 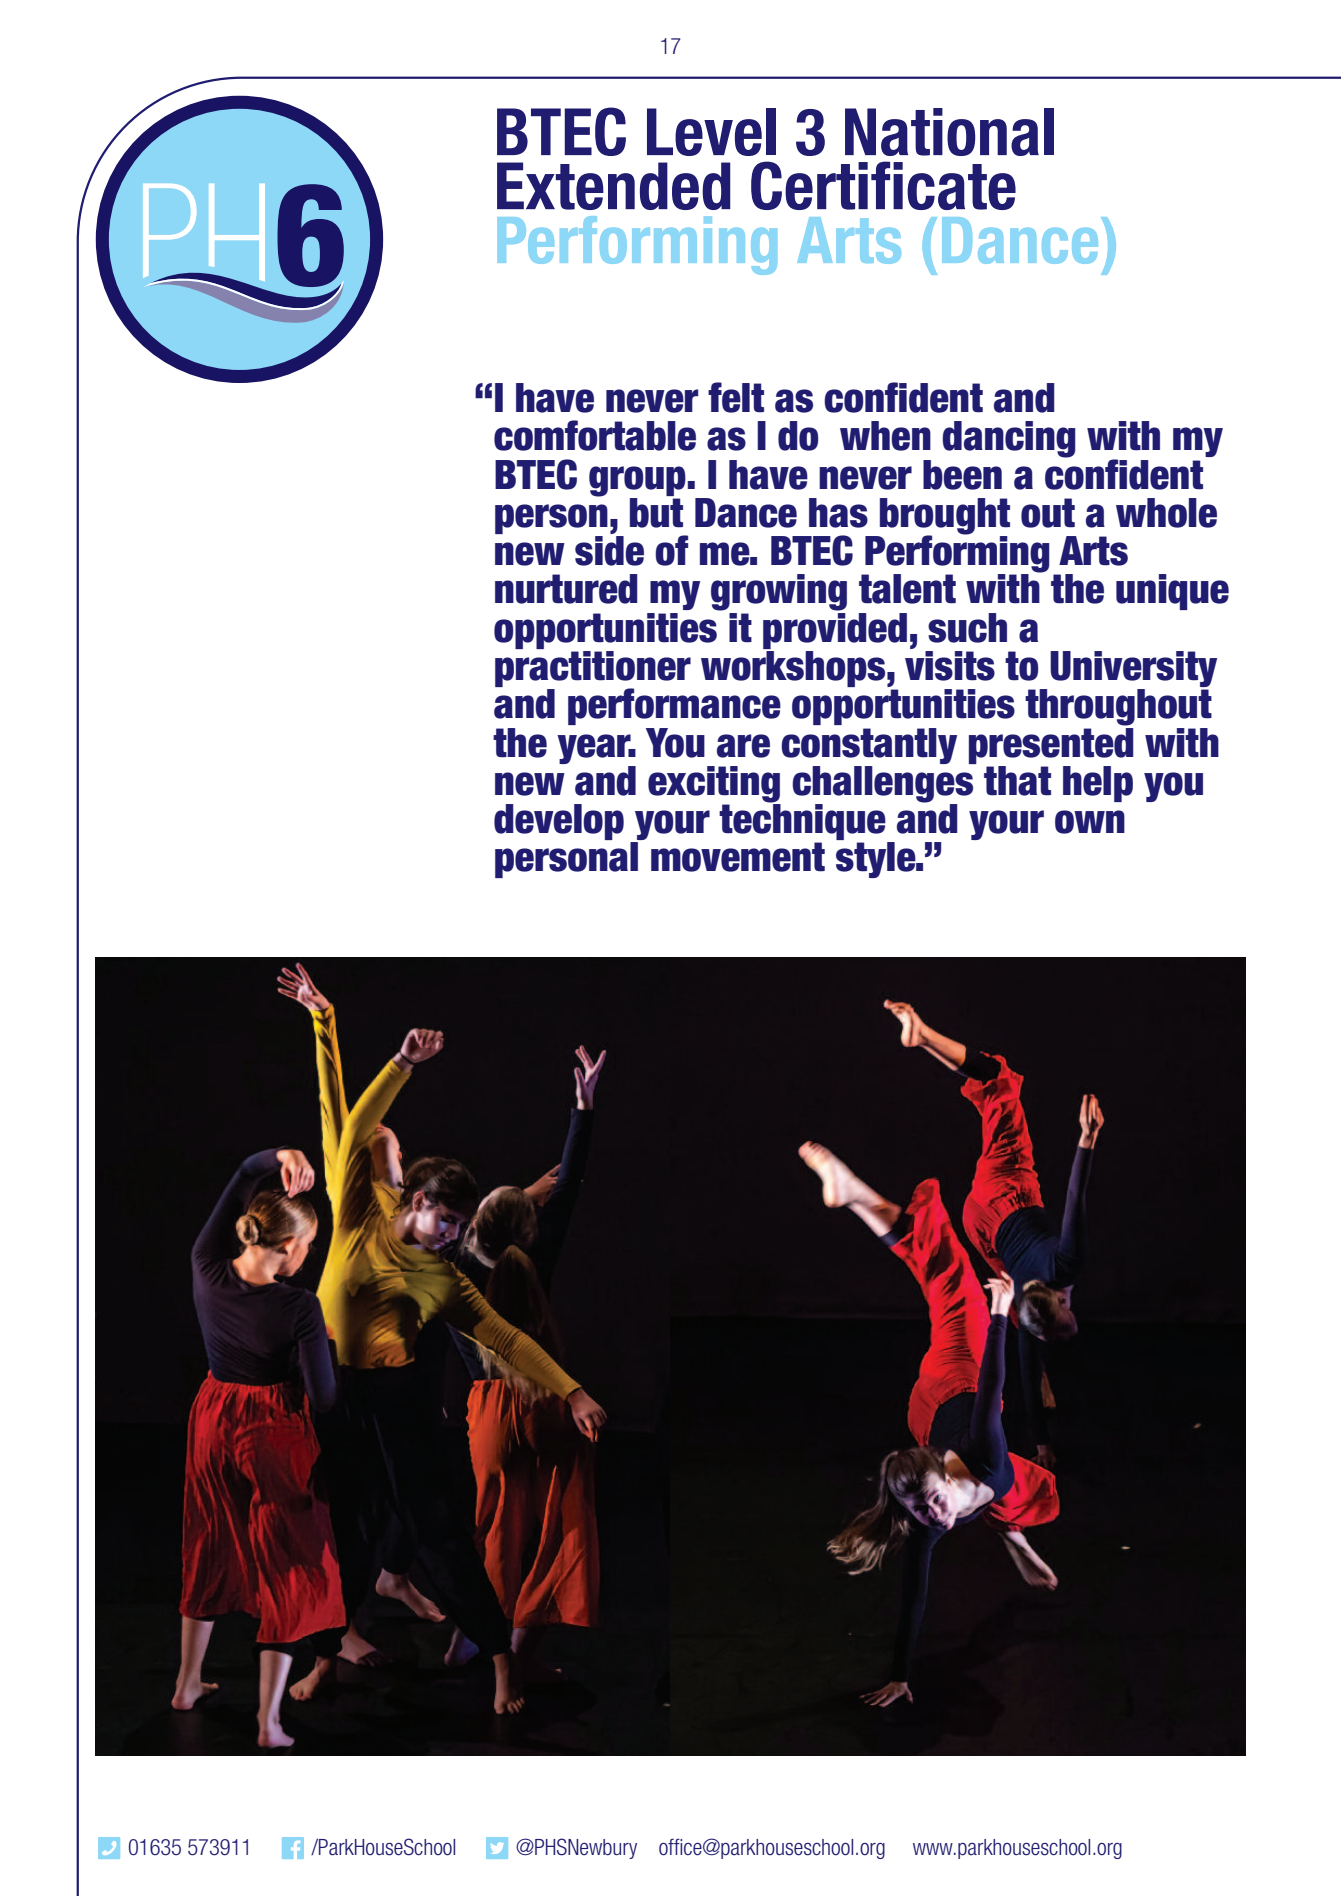 What do you see at coordinates (559, 822) in the screenshot?
I see `develop` at bounding box center [559, 822].
